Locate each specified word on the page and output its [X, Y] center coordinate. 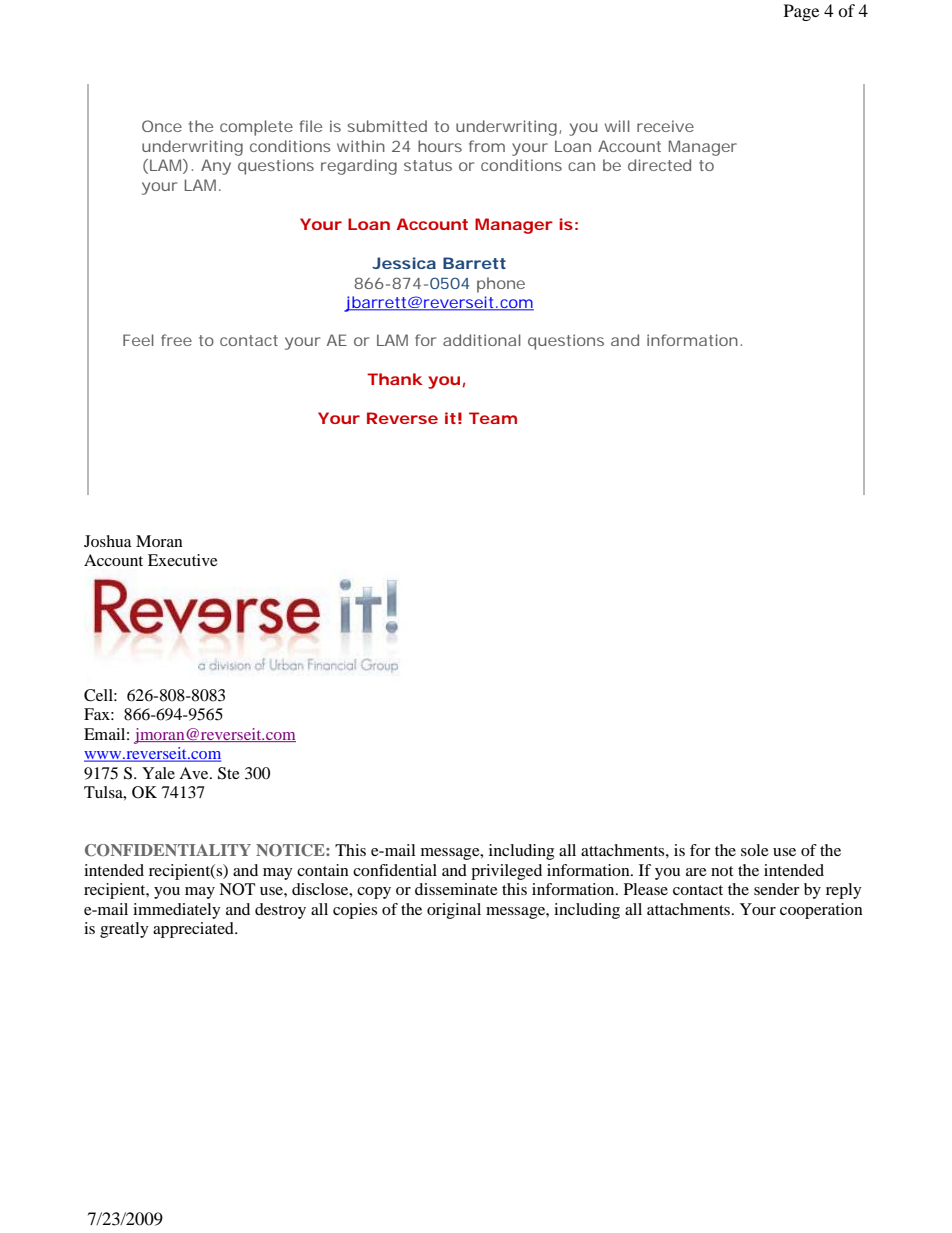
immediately [177, 911]
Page [801, 12]
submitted [387, 126]
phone [501, 285]
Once [162, 126]
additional [482, 340]
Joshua [108, 541]
